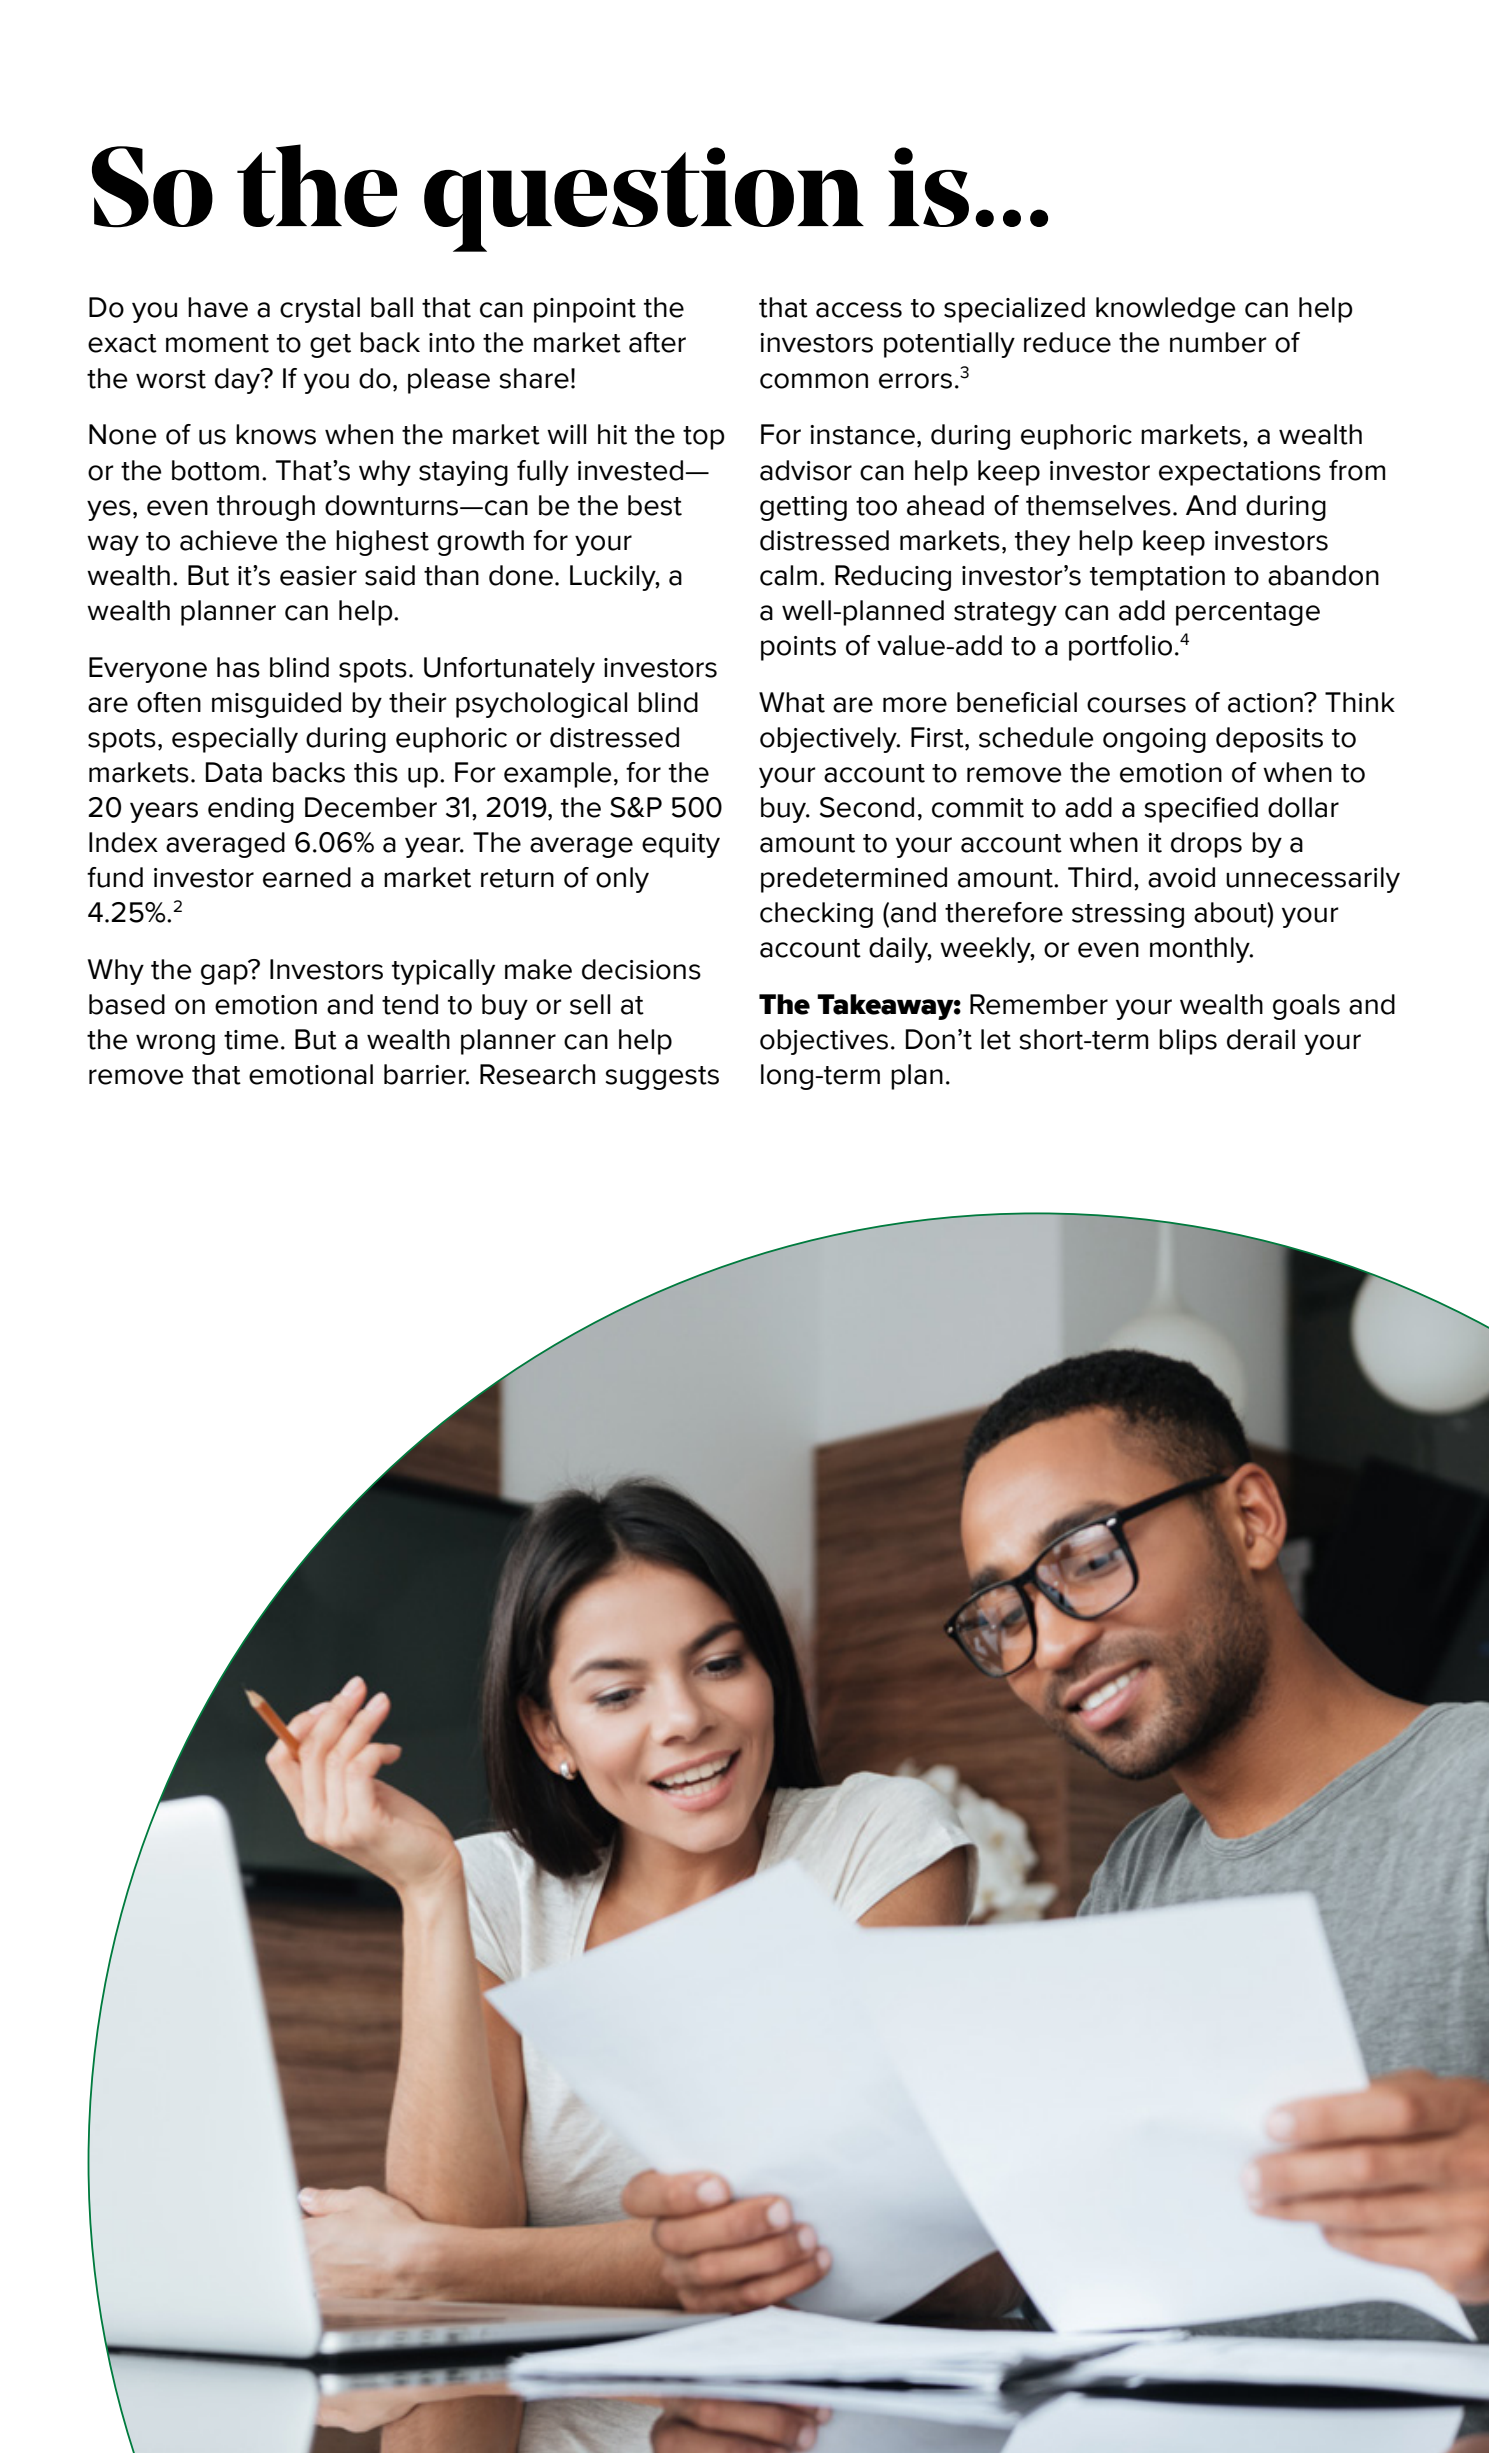  Describe the element at coordinates (251, 1040) in the page. I see `time` at that location.
